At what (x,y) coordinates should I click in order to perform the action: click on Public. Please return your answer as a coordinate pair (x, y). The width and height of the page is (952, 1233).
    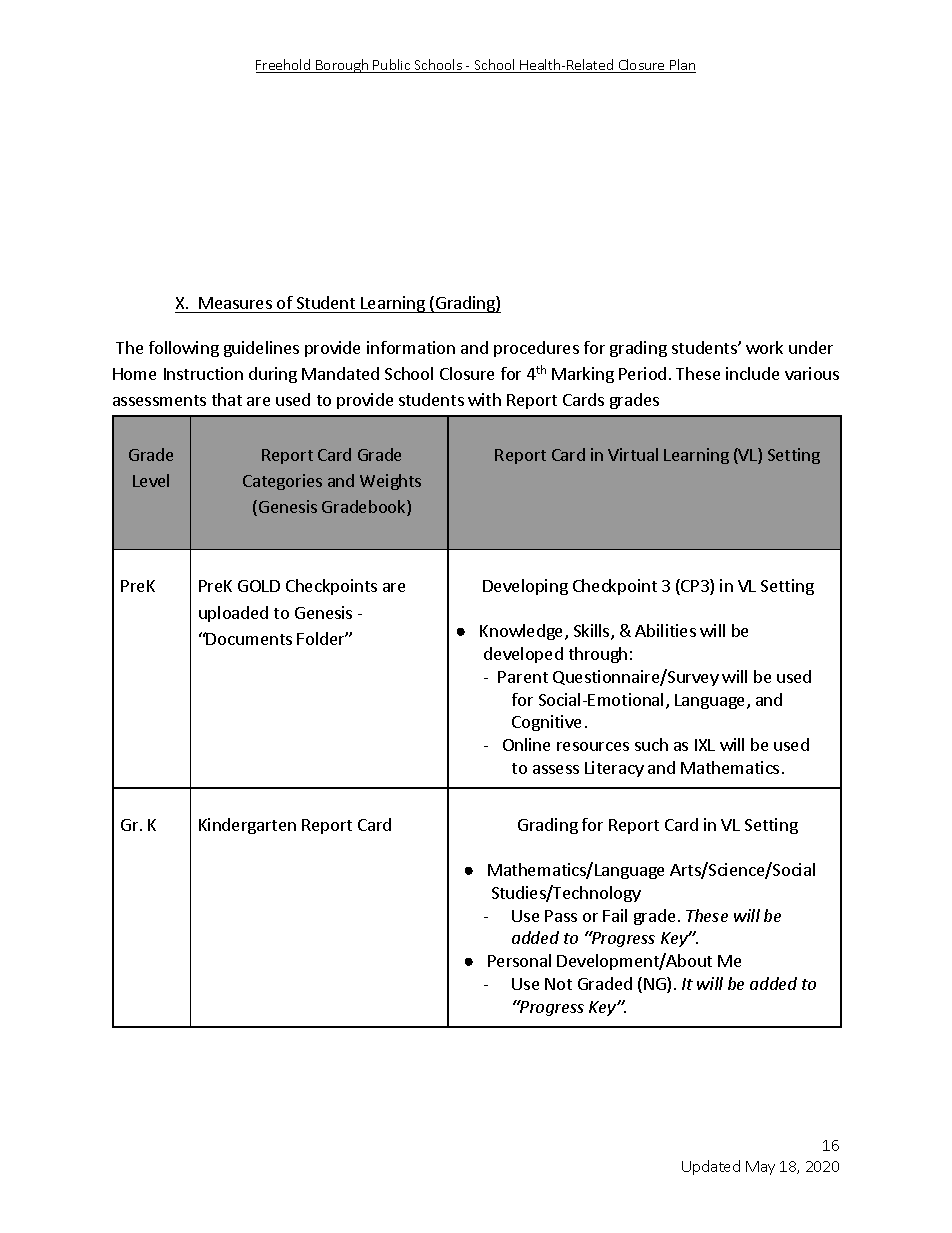
    Looking at the image, I should click on (392, 66).
